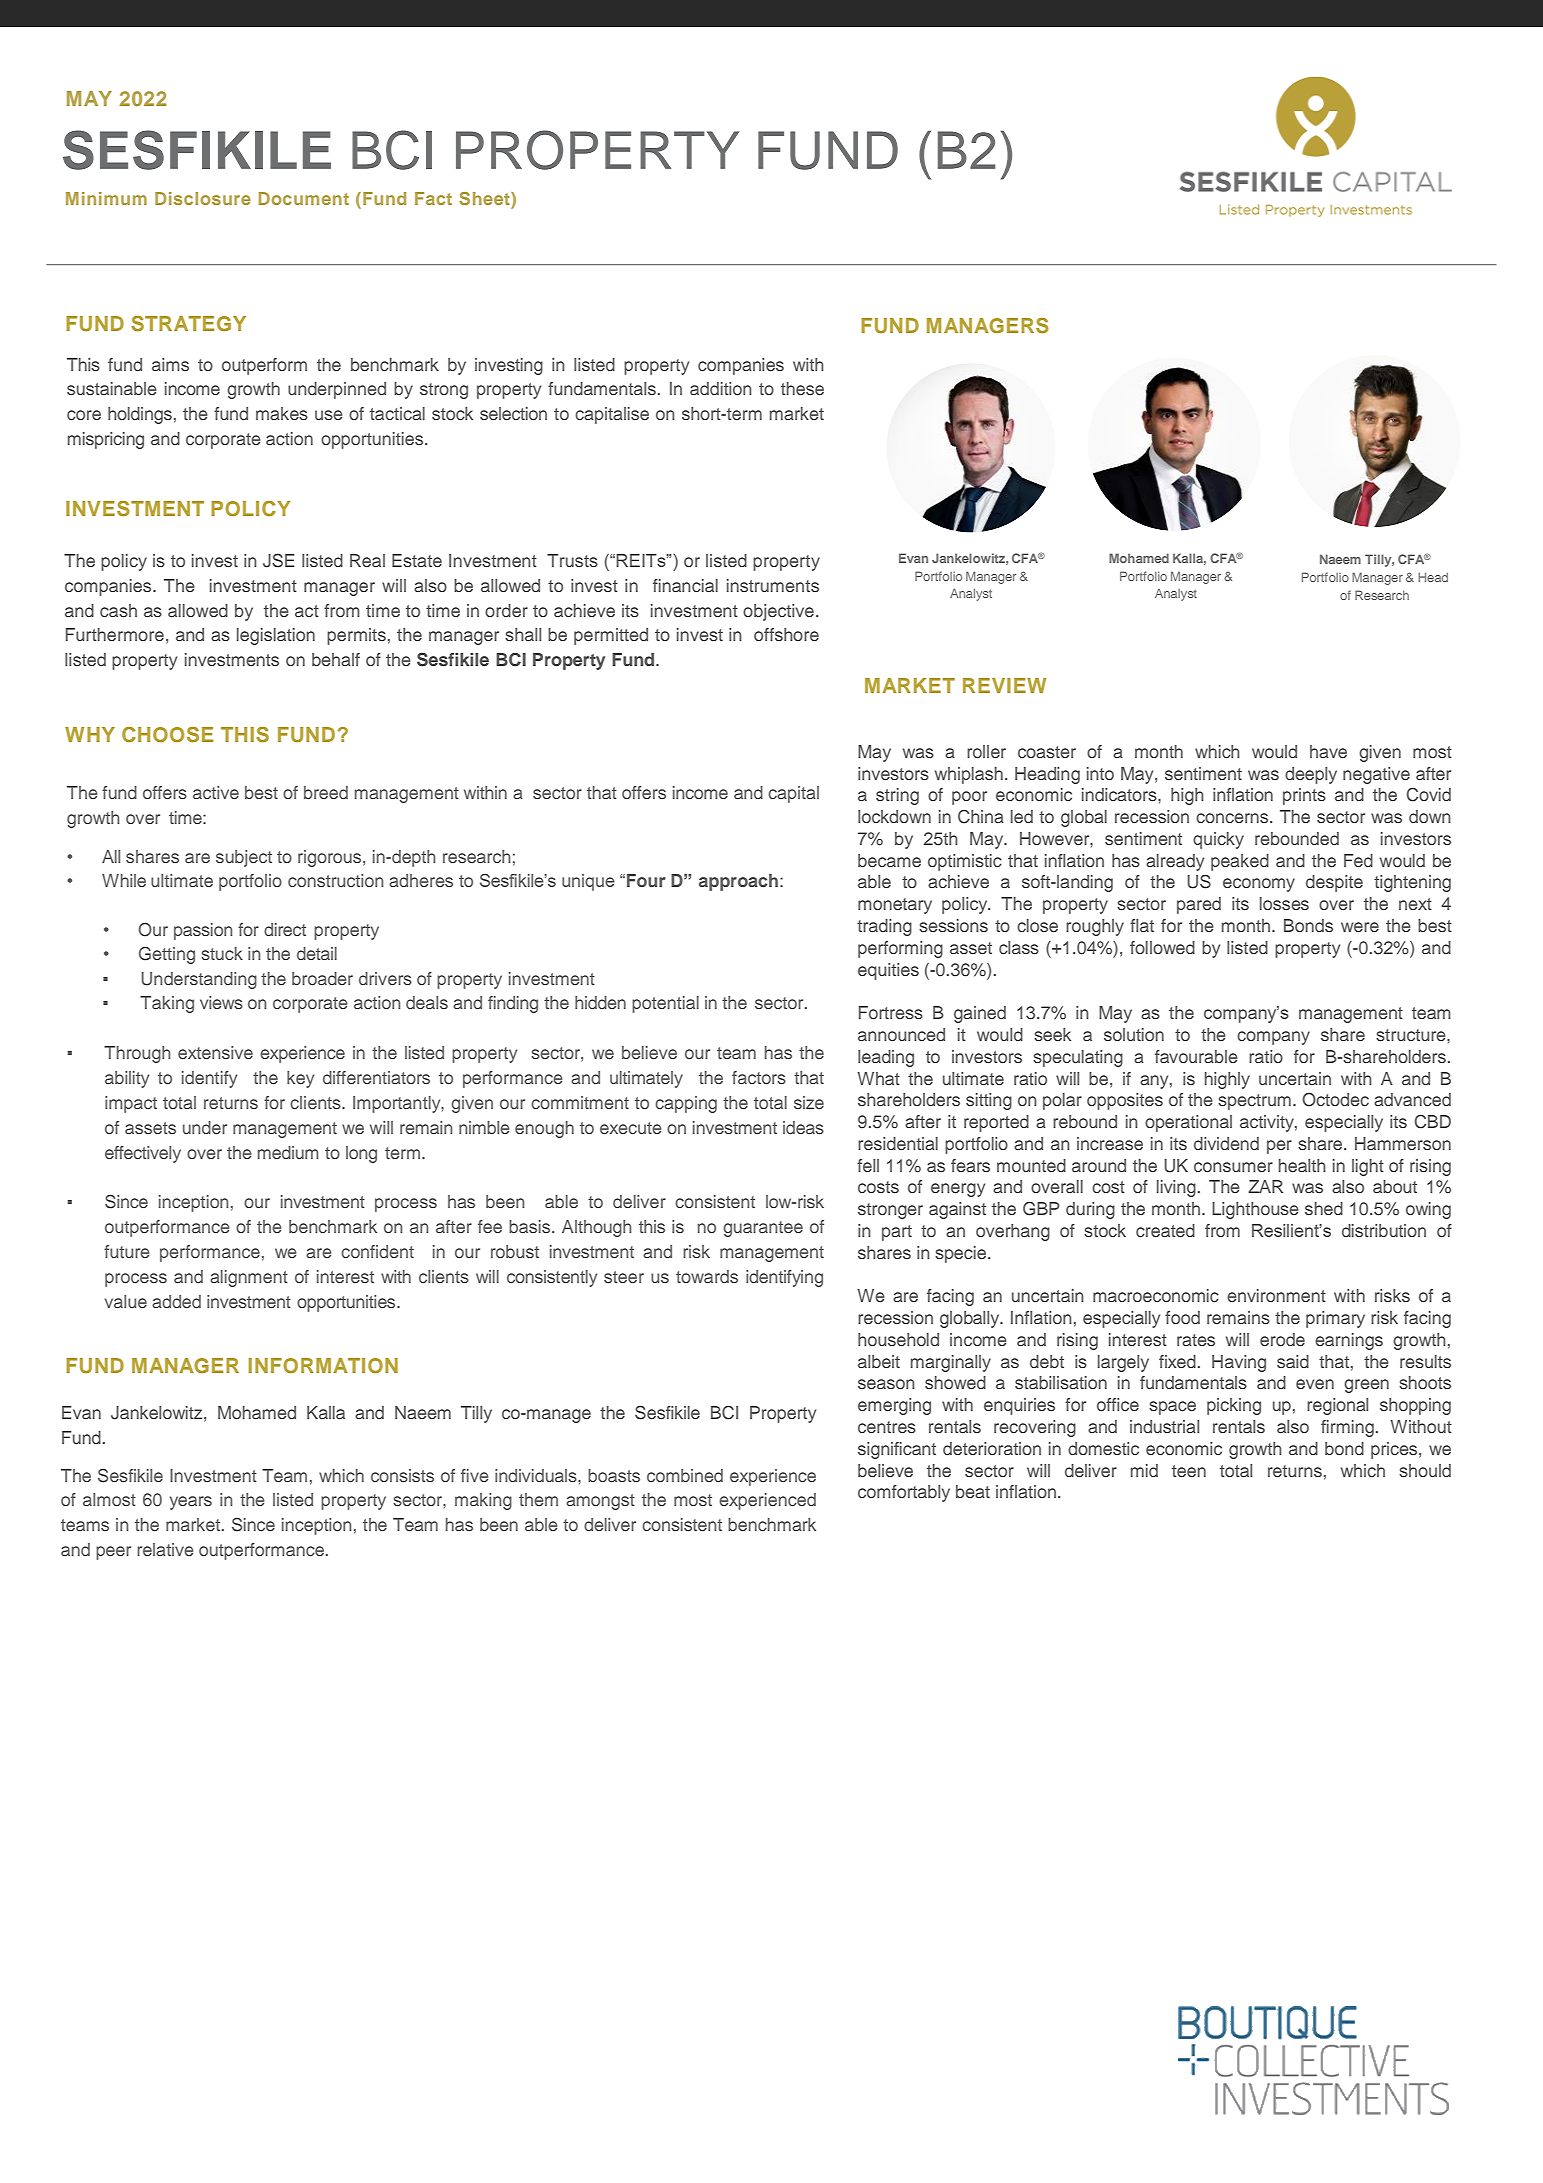 This screenshot has height=2183, width=1543. What do you see at coordinates (485, 200) in the screenshot?
I see `Sheet` at bounding box center [485, 200].
